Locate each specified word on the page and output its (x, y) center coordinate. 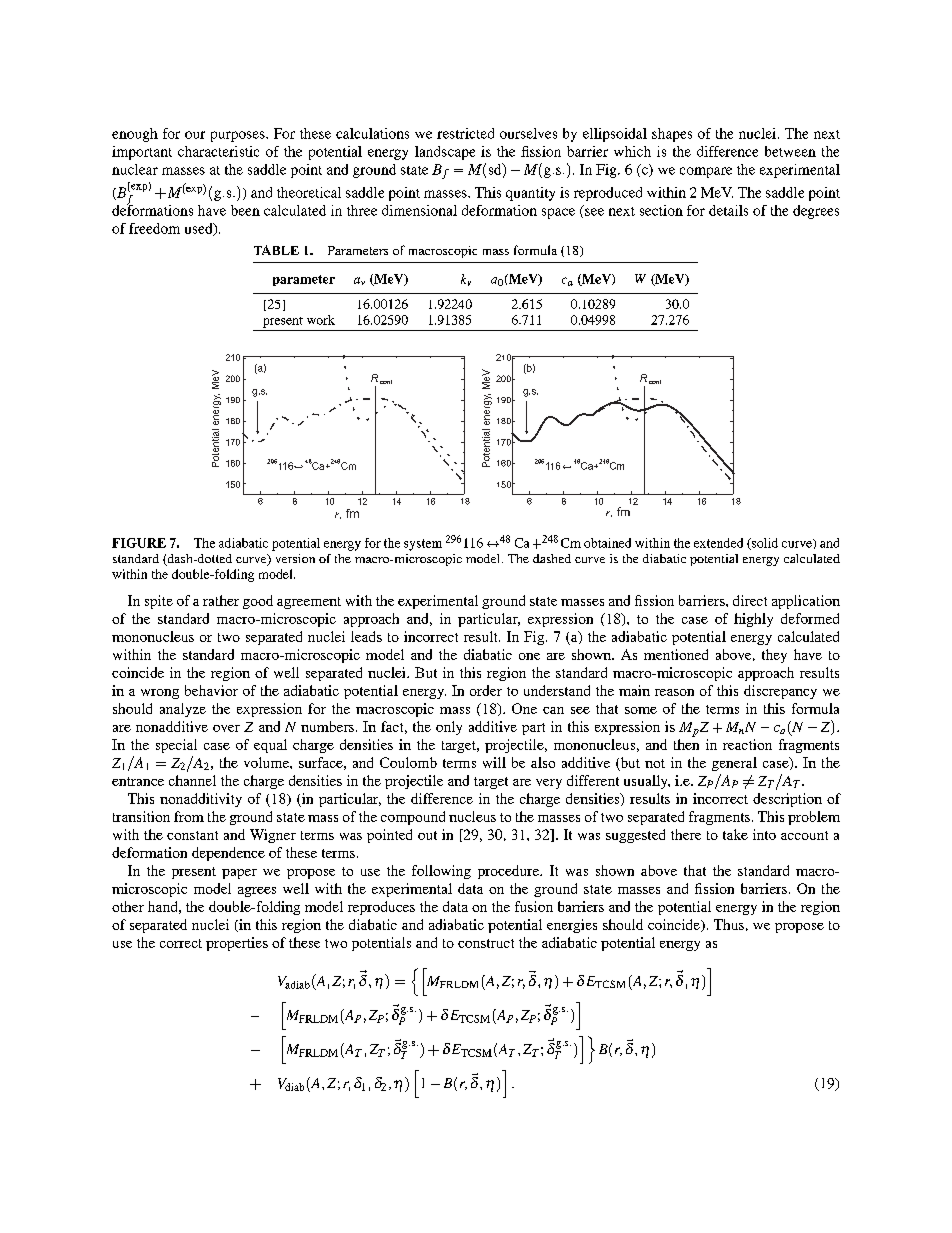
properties (237, 944)
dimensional (419, 210)
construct (486, 943)
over (226, 728)
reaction (747, 744)
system (423, 545)
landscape (445, 153)
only (449, 728)
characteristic (218, 151)
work (321, 320)
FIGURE (139, 543)
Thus (729, 924)
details (728, 210)
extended (718, 543)
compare (706, 172)
